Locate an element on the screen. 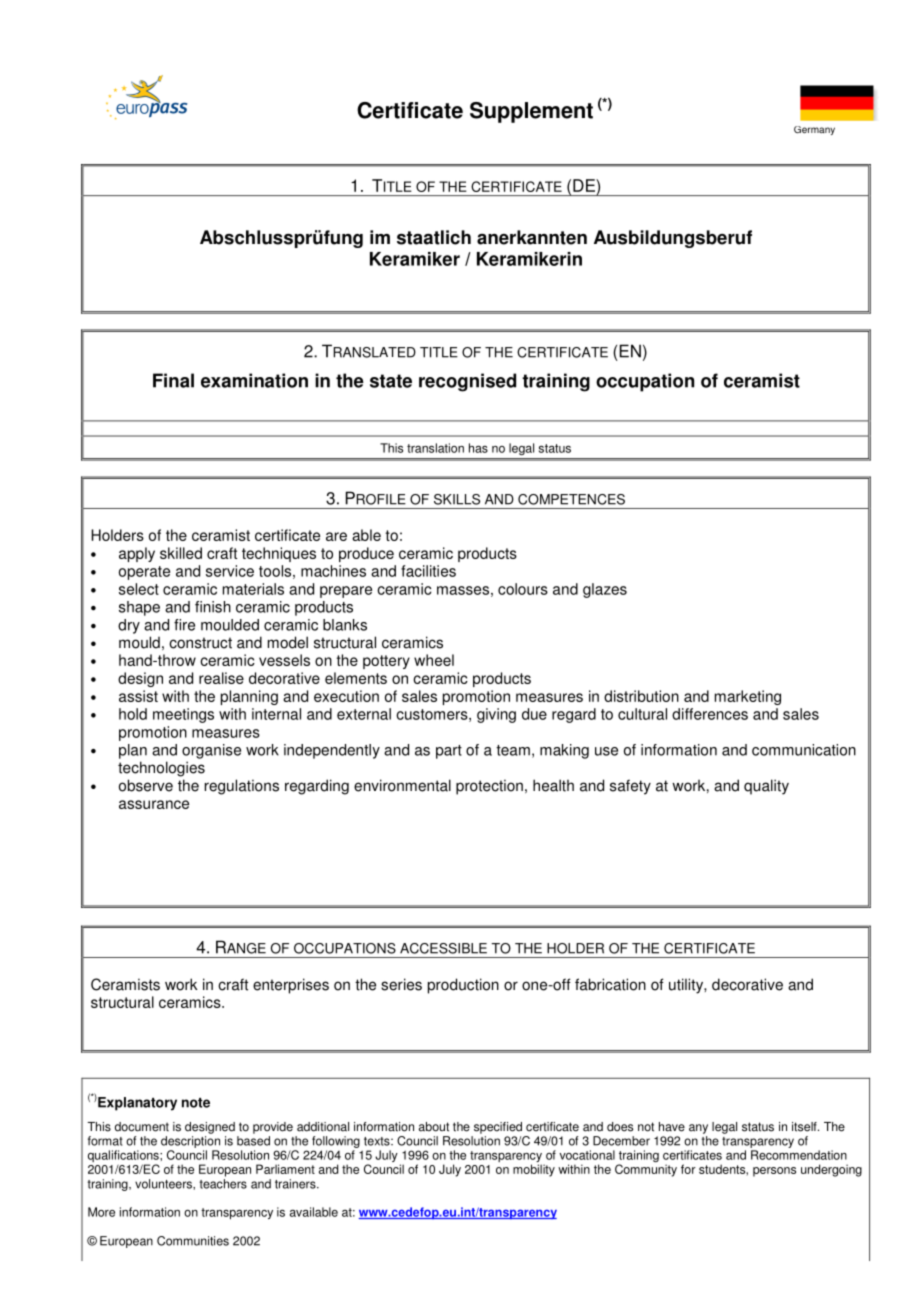  volunteers is located at coordinates (164, 1184).
